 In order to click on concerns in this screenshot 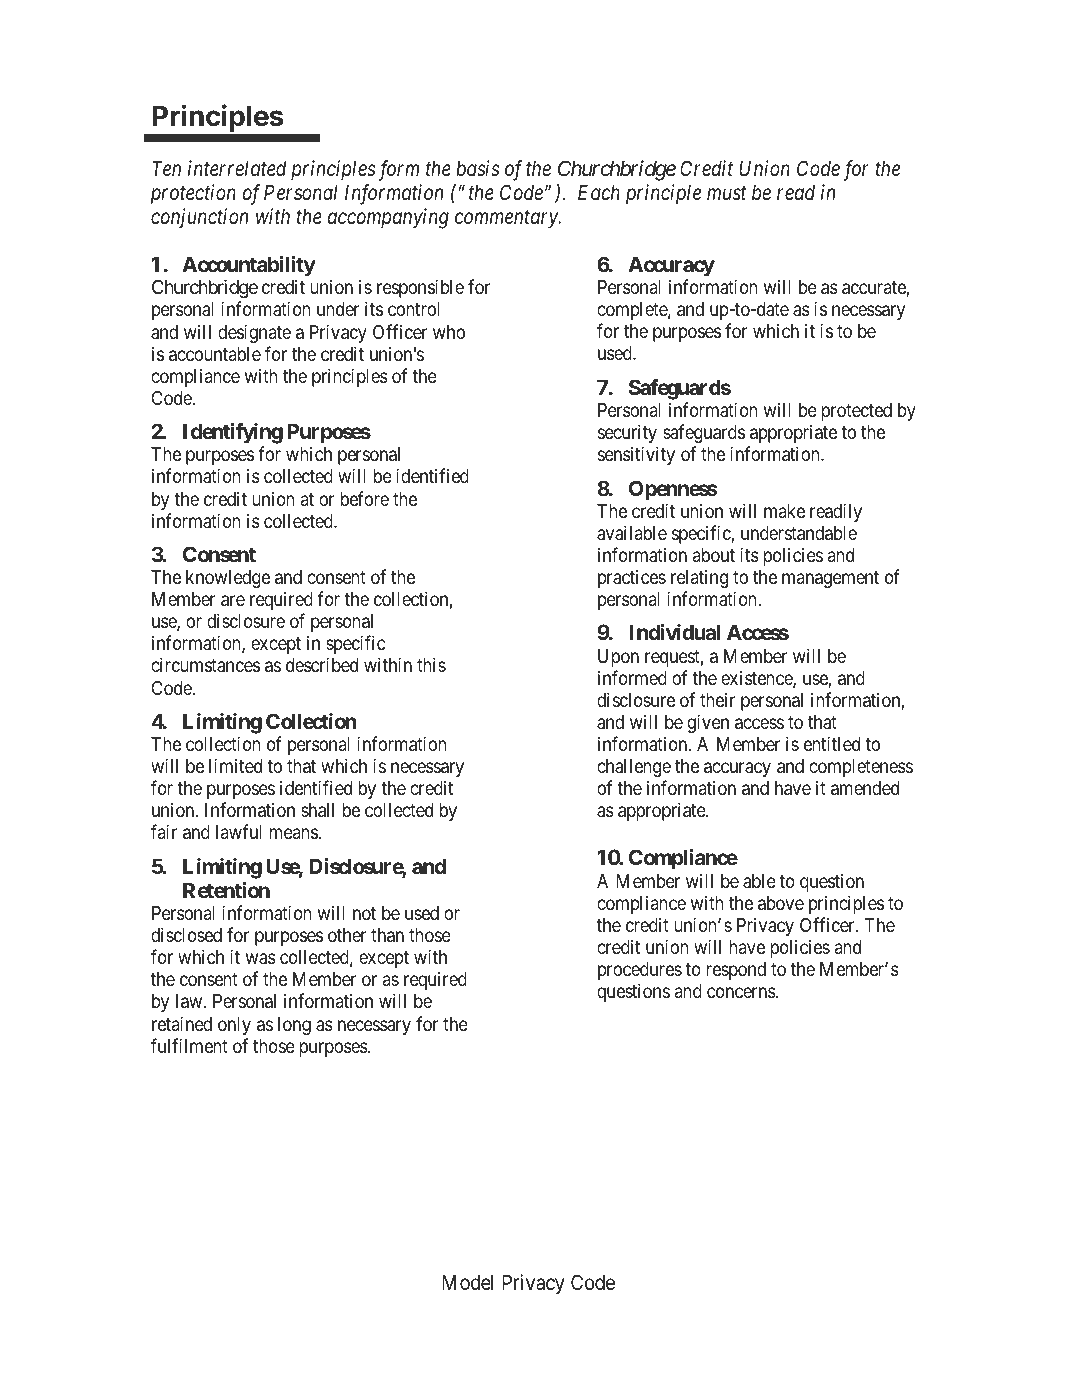, I will do `click(742, 992)`.
